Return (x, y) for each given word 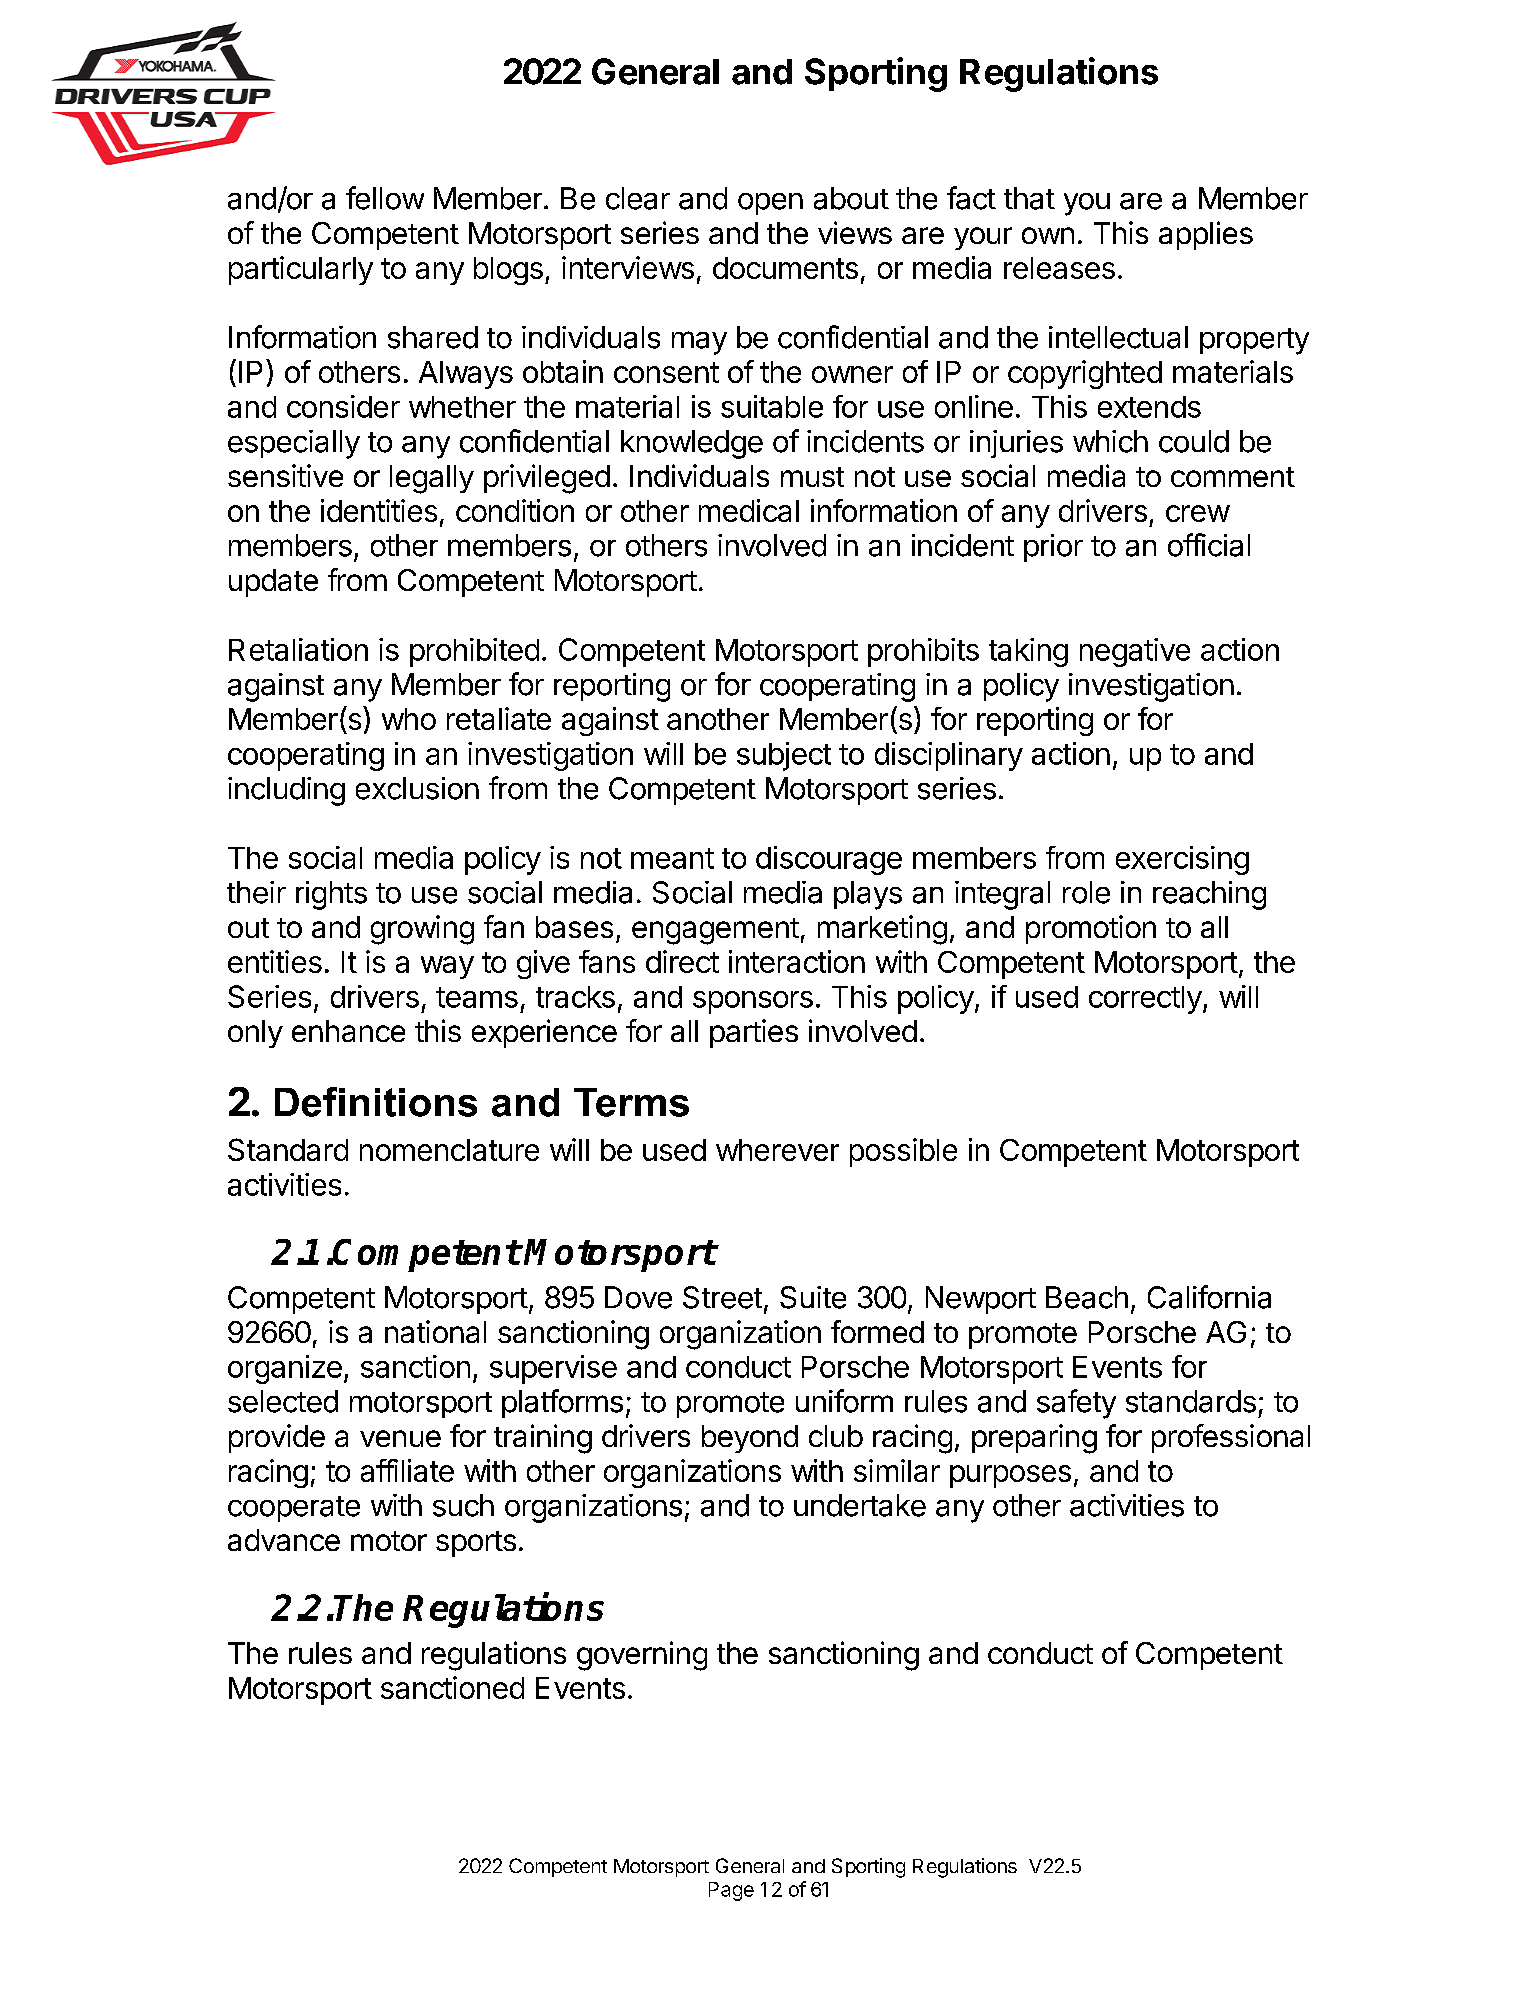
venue (400, 1438)
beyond (750, 1439)
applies (1206, 235)
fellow (385, 198)
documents (785, 268)
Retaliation (298, 649)
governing (642, 1656)
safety (1076, 1404)
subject (784, 756)
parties (754, 1033)
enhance (348, 1031)
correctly (1145, 1000)
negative (1135, 652)
